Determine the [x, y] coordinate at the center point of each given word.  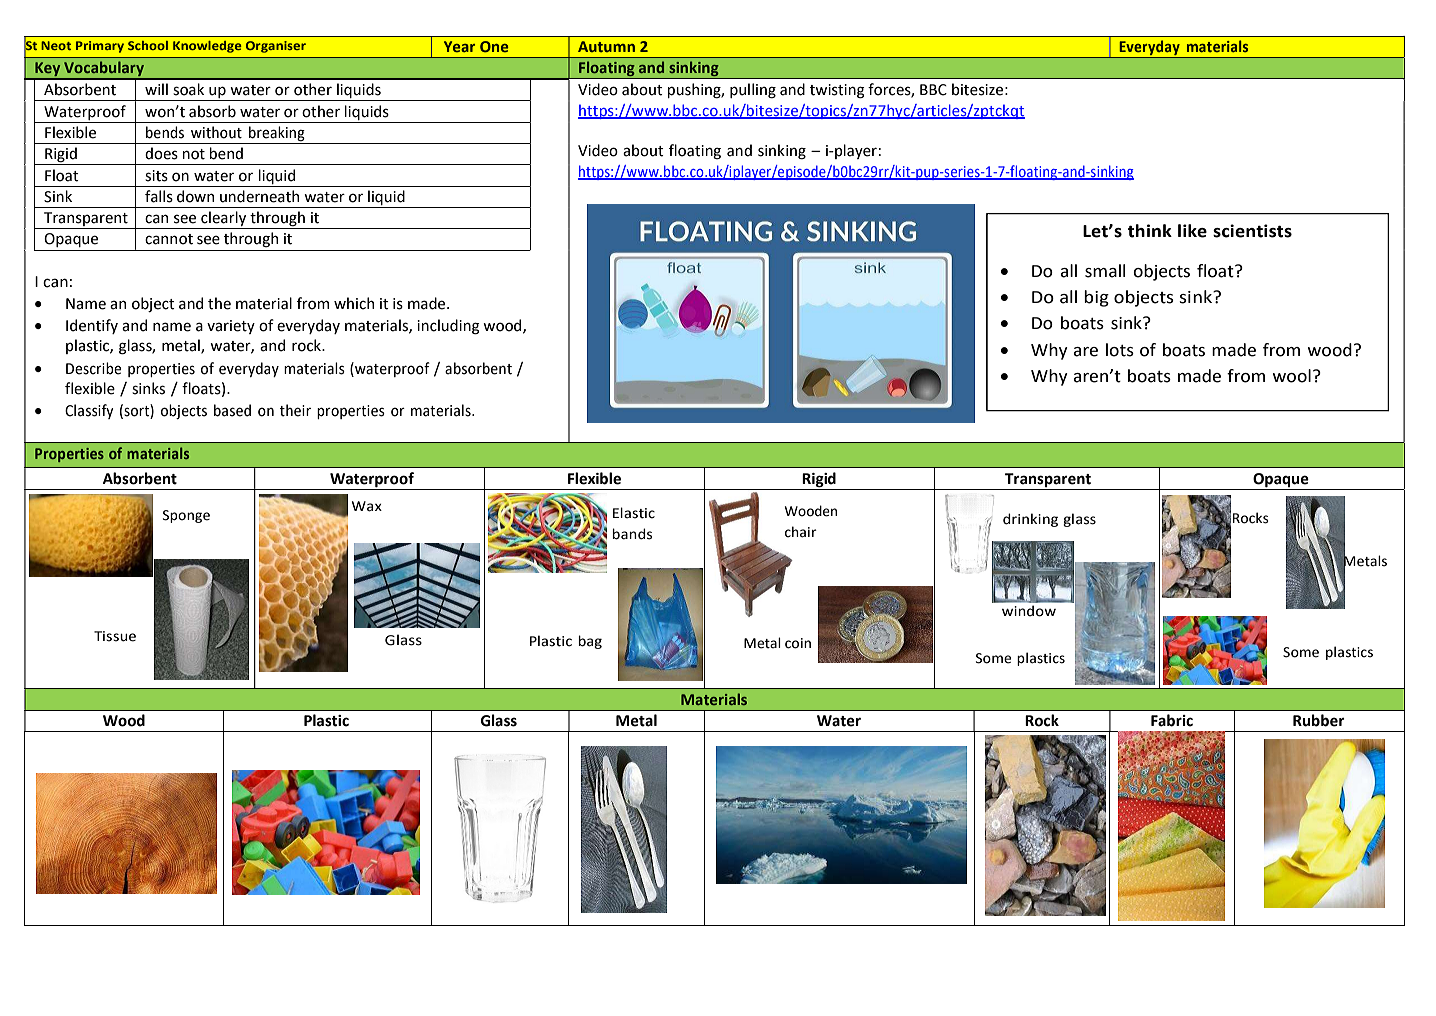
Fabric [1172, 720]
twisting [837, 91]
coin [798, 643]
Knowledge [207, 47]
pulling [753, 90]
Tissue [115, 636]
